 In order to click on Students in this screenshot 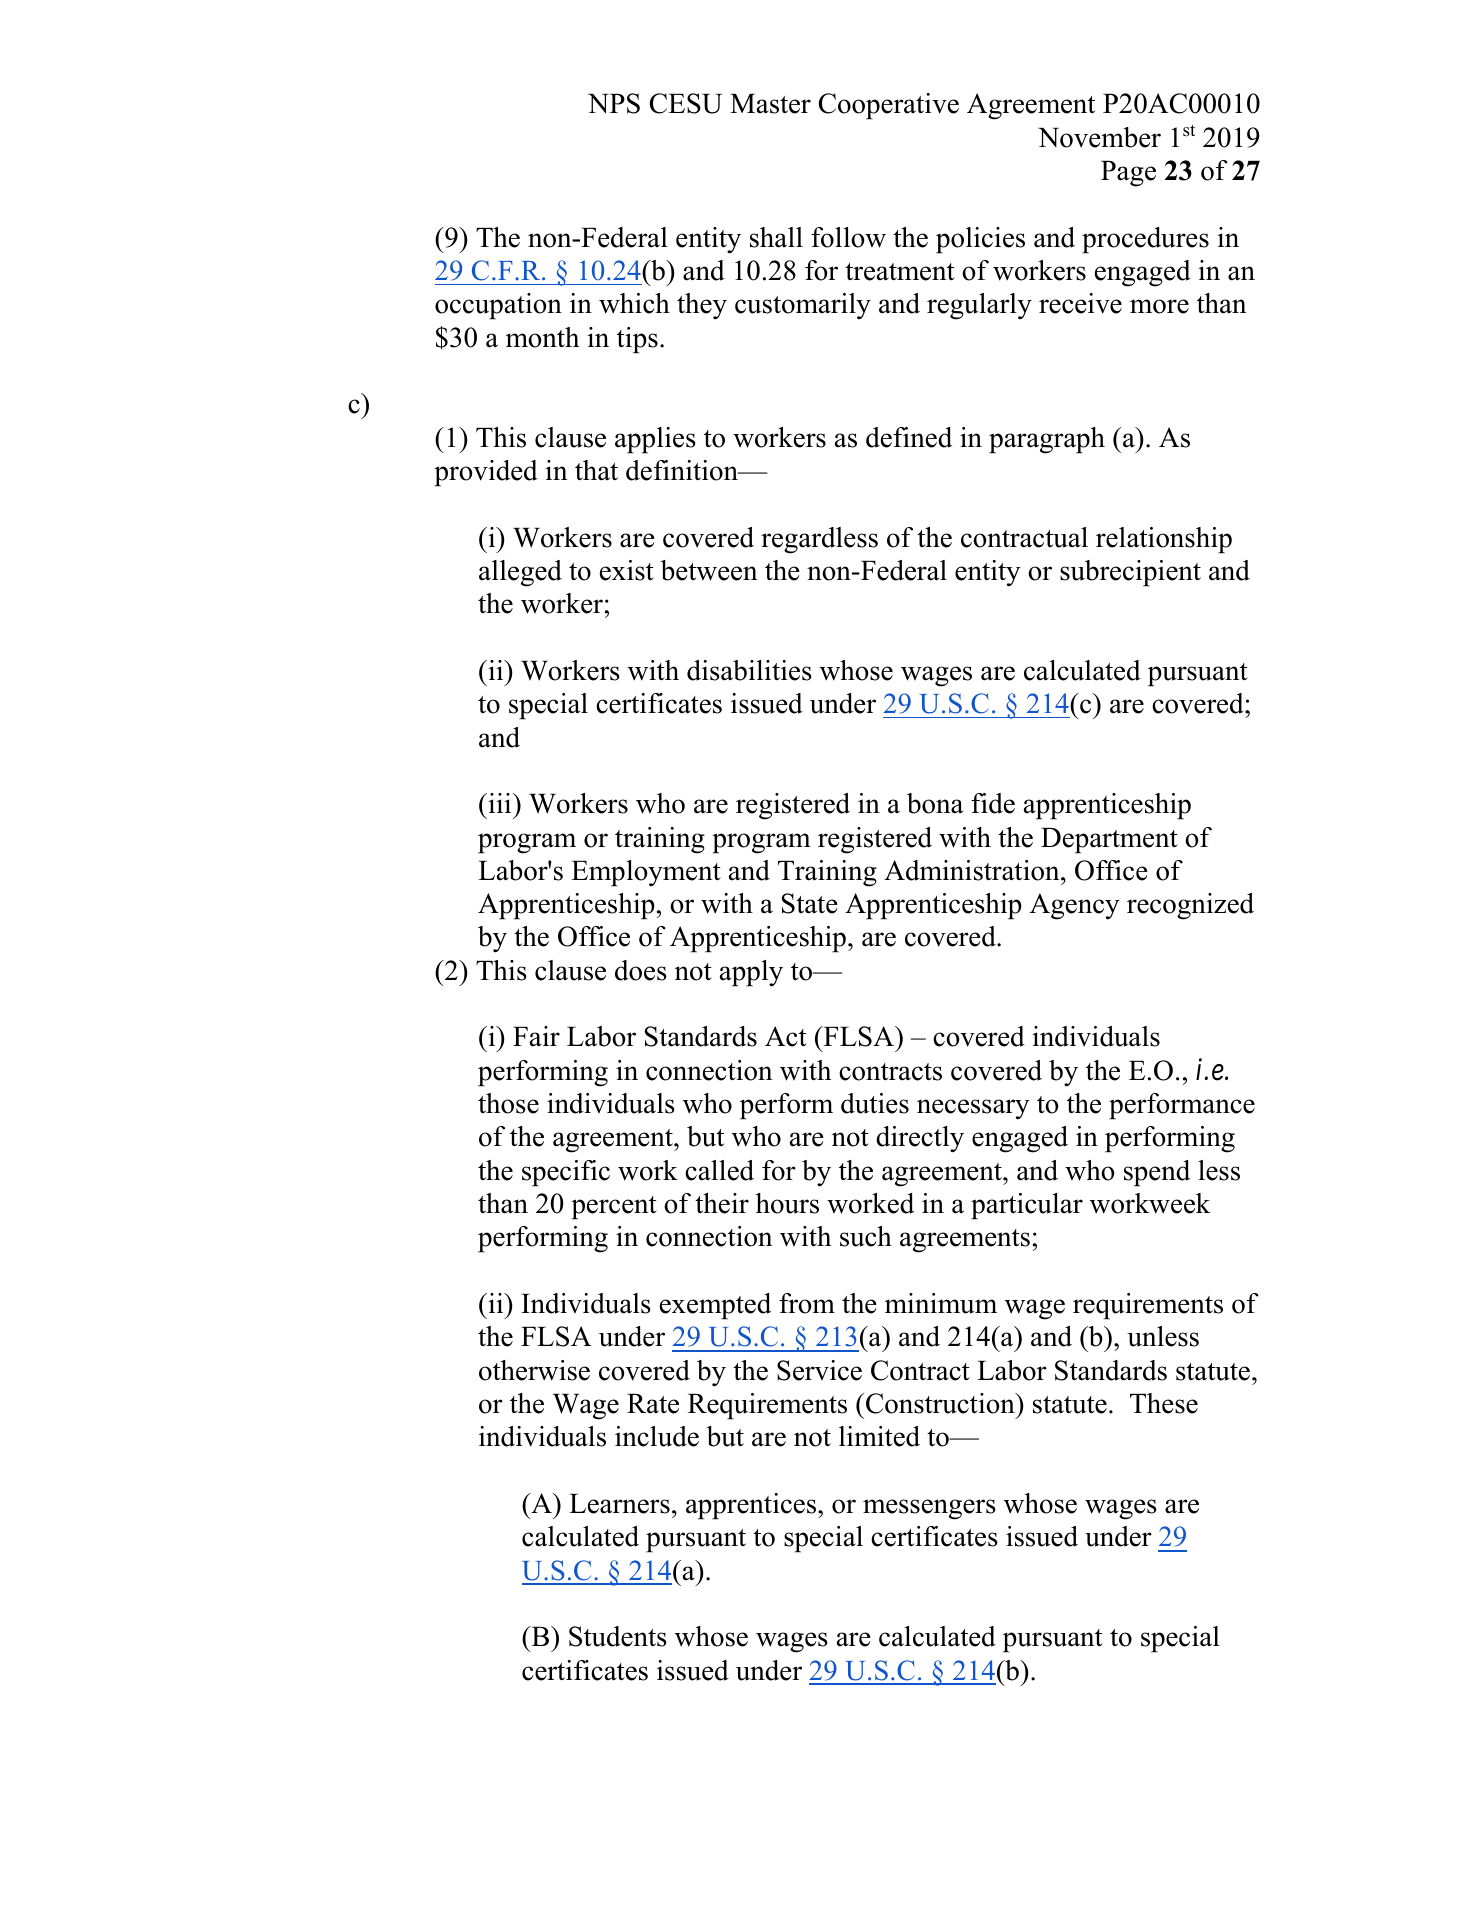, I will do `click(618, 1636)`.
